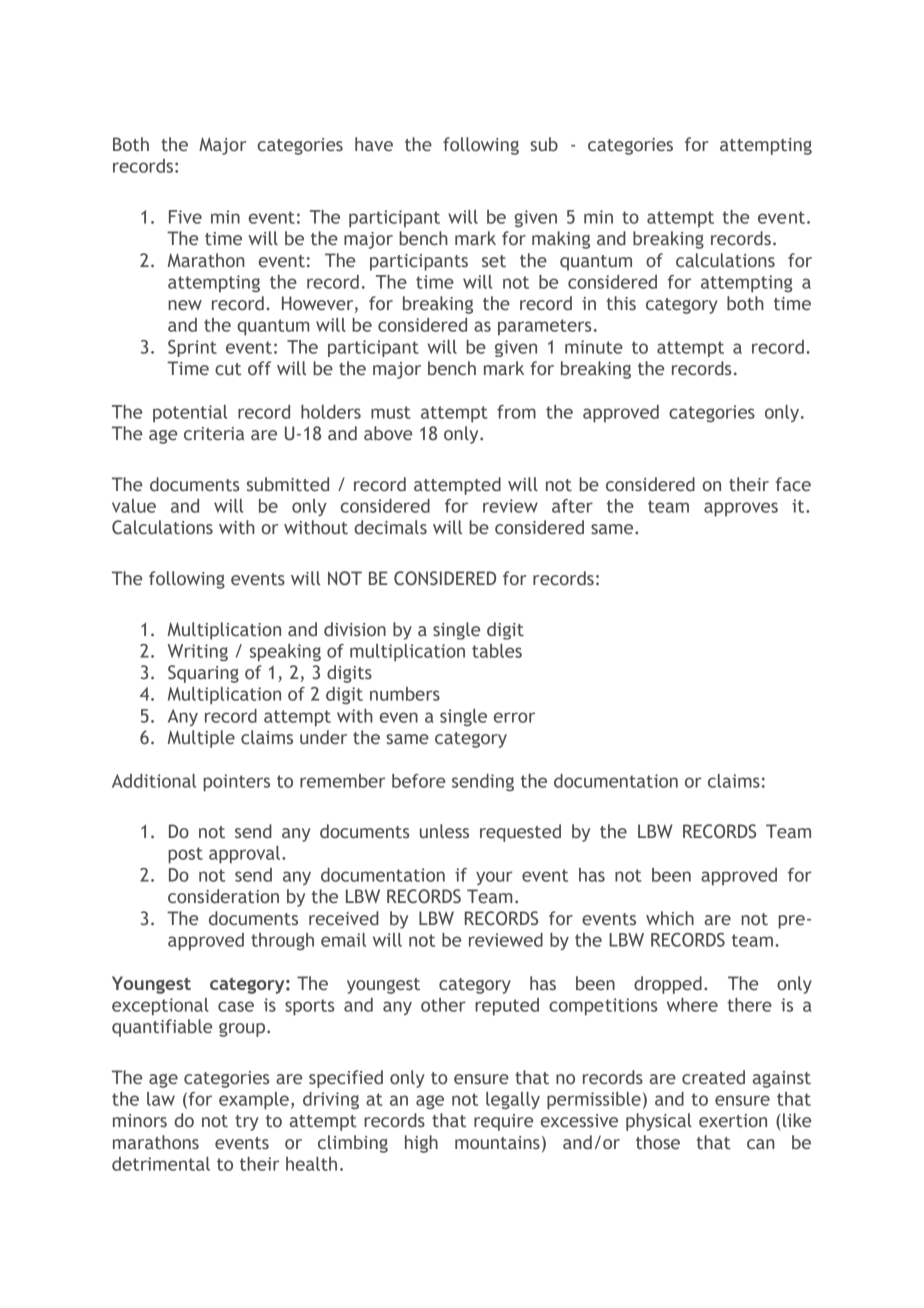 The height and width of the screenshot is (1308, 924). What do you see at coordinates (185, 217) in the screenshot?
I see `Five` at bounding box center [185, 217].
